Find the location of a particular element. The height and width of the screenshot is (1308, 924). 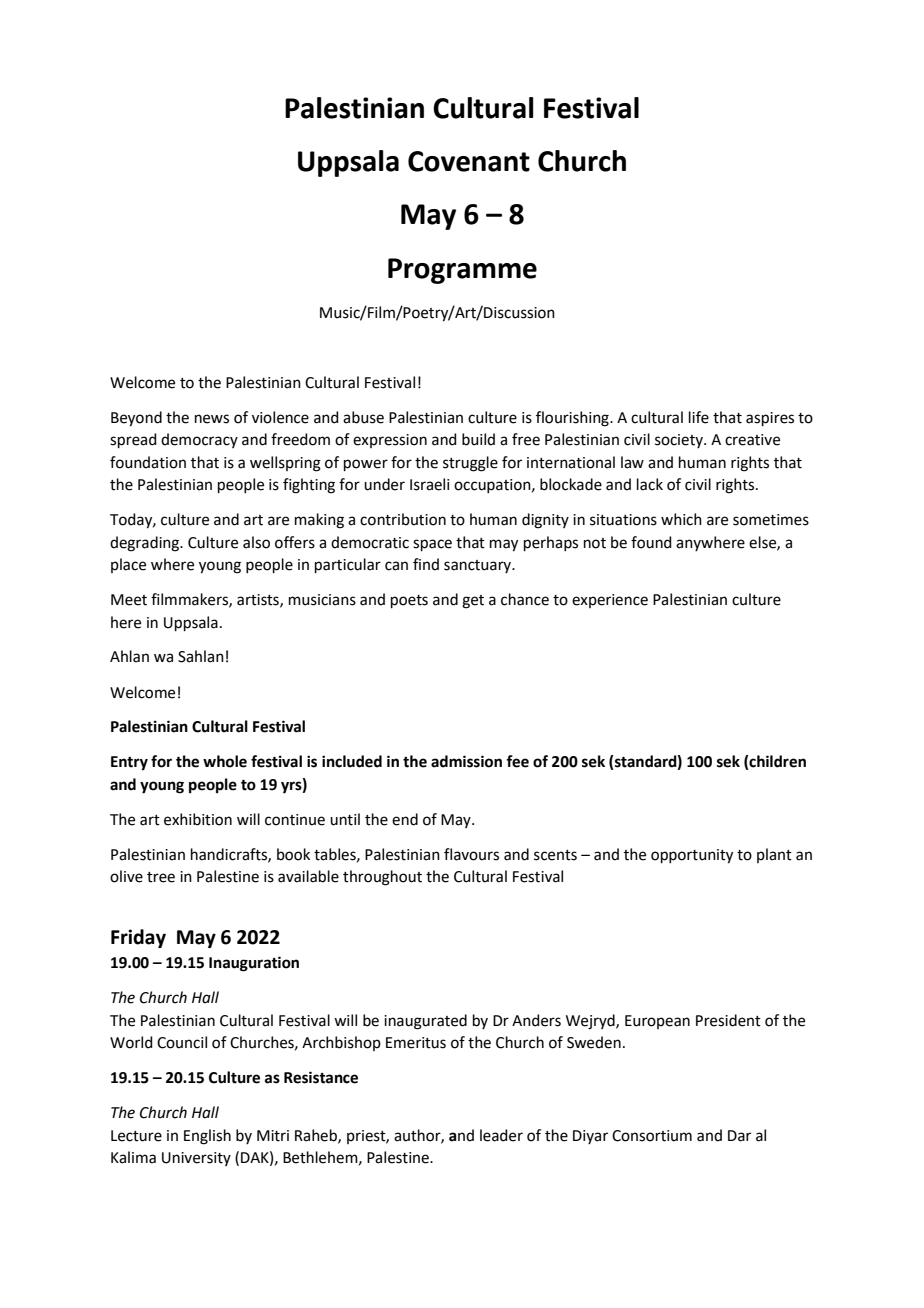

build is located at coordinates (478, 439).
